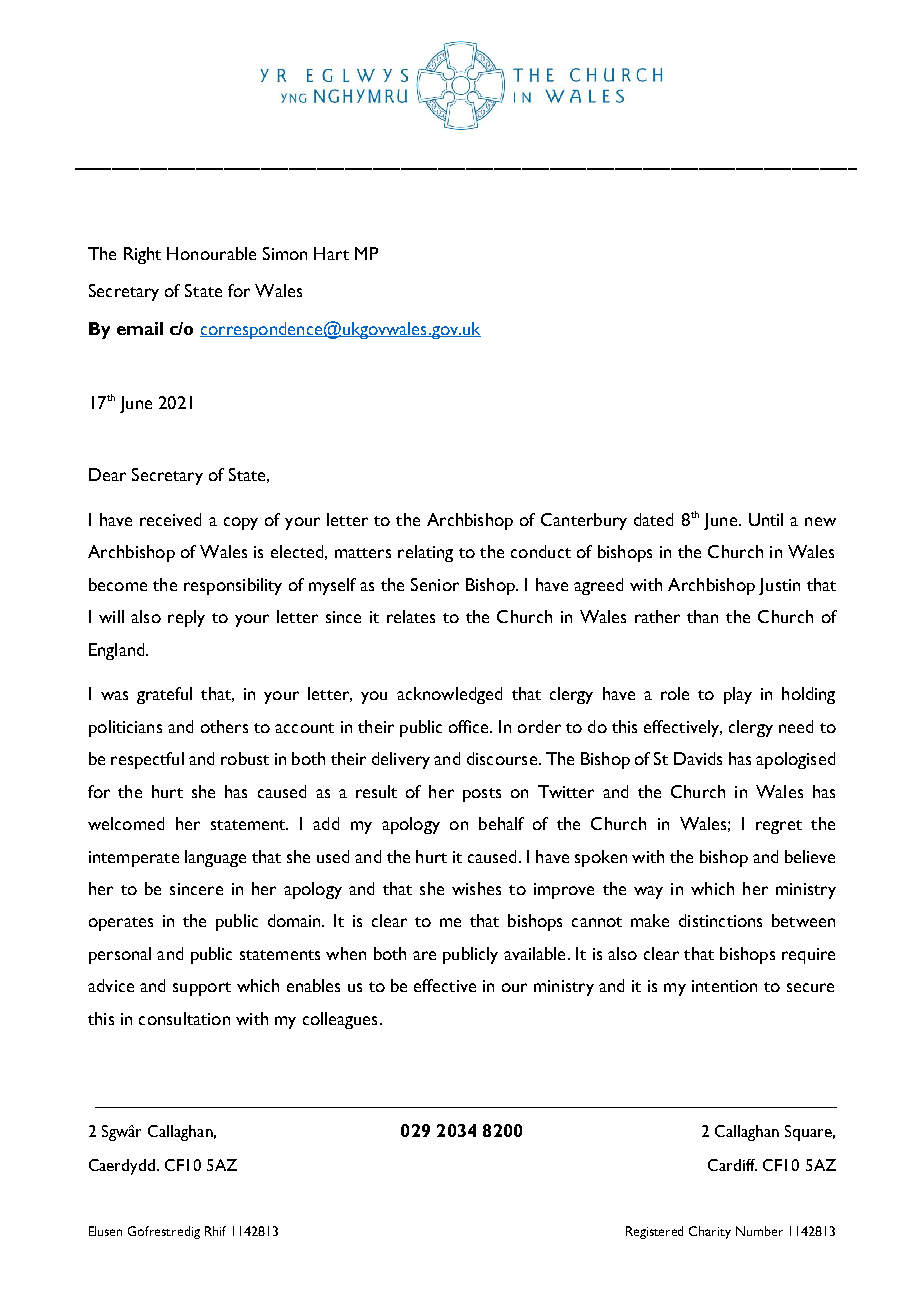 The height and width of the document is (1308, 924). What do you see at coordinates (653, 519) in the document?
I see `dated` at bounding box center [653, 519].
